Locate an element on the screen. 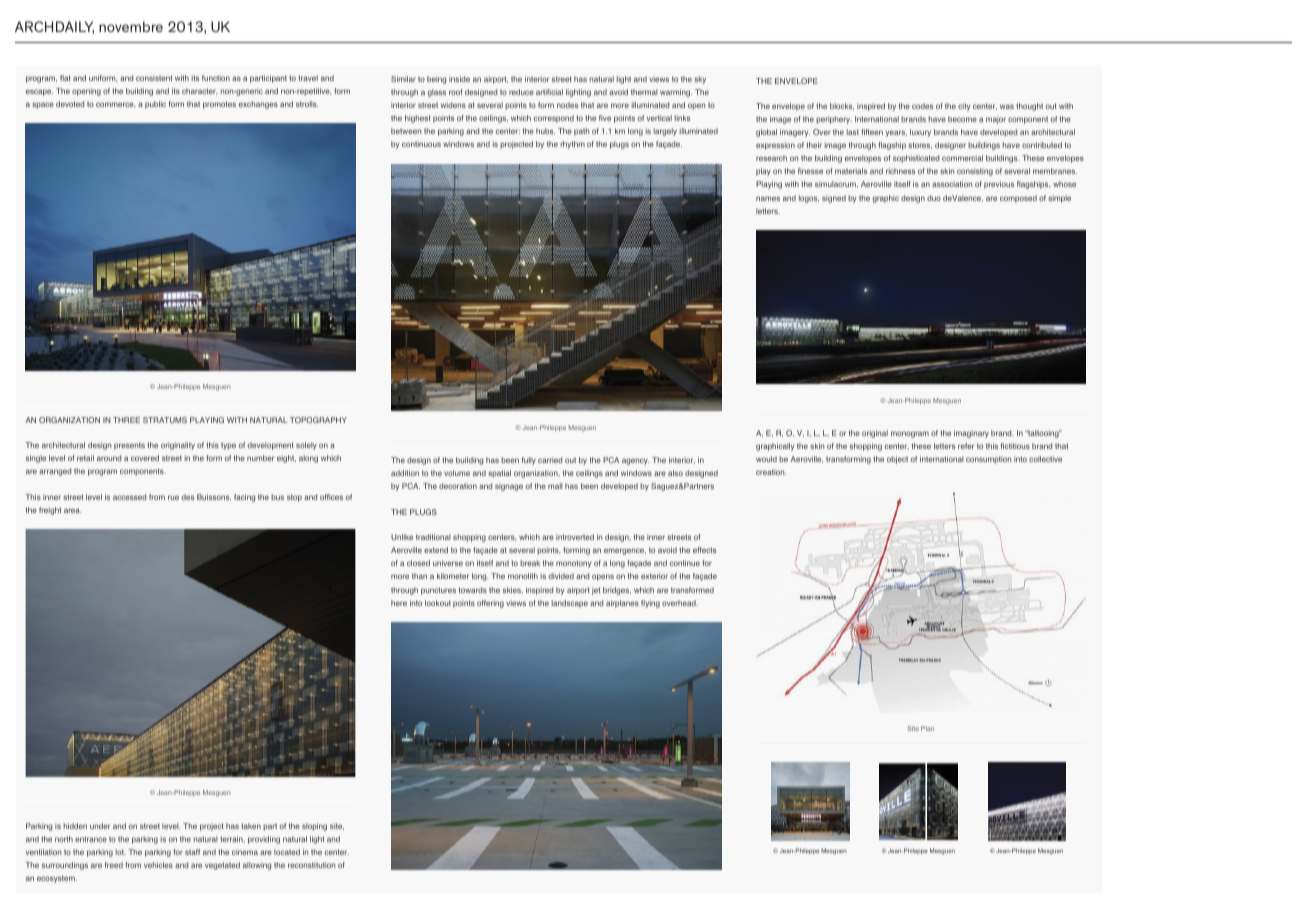  consistent is located at coordinates (154, 78).
